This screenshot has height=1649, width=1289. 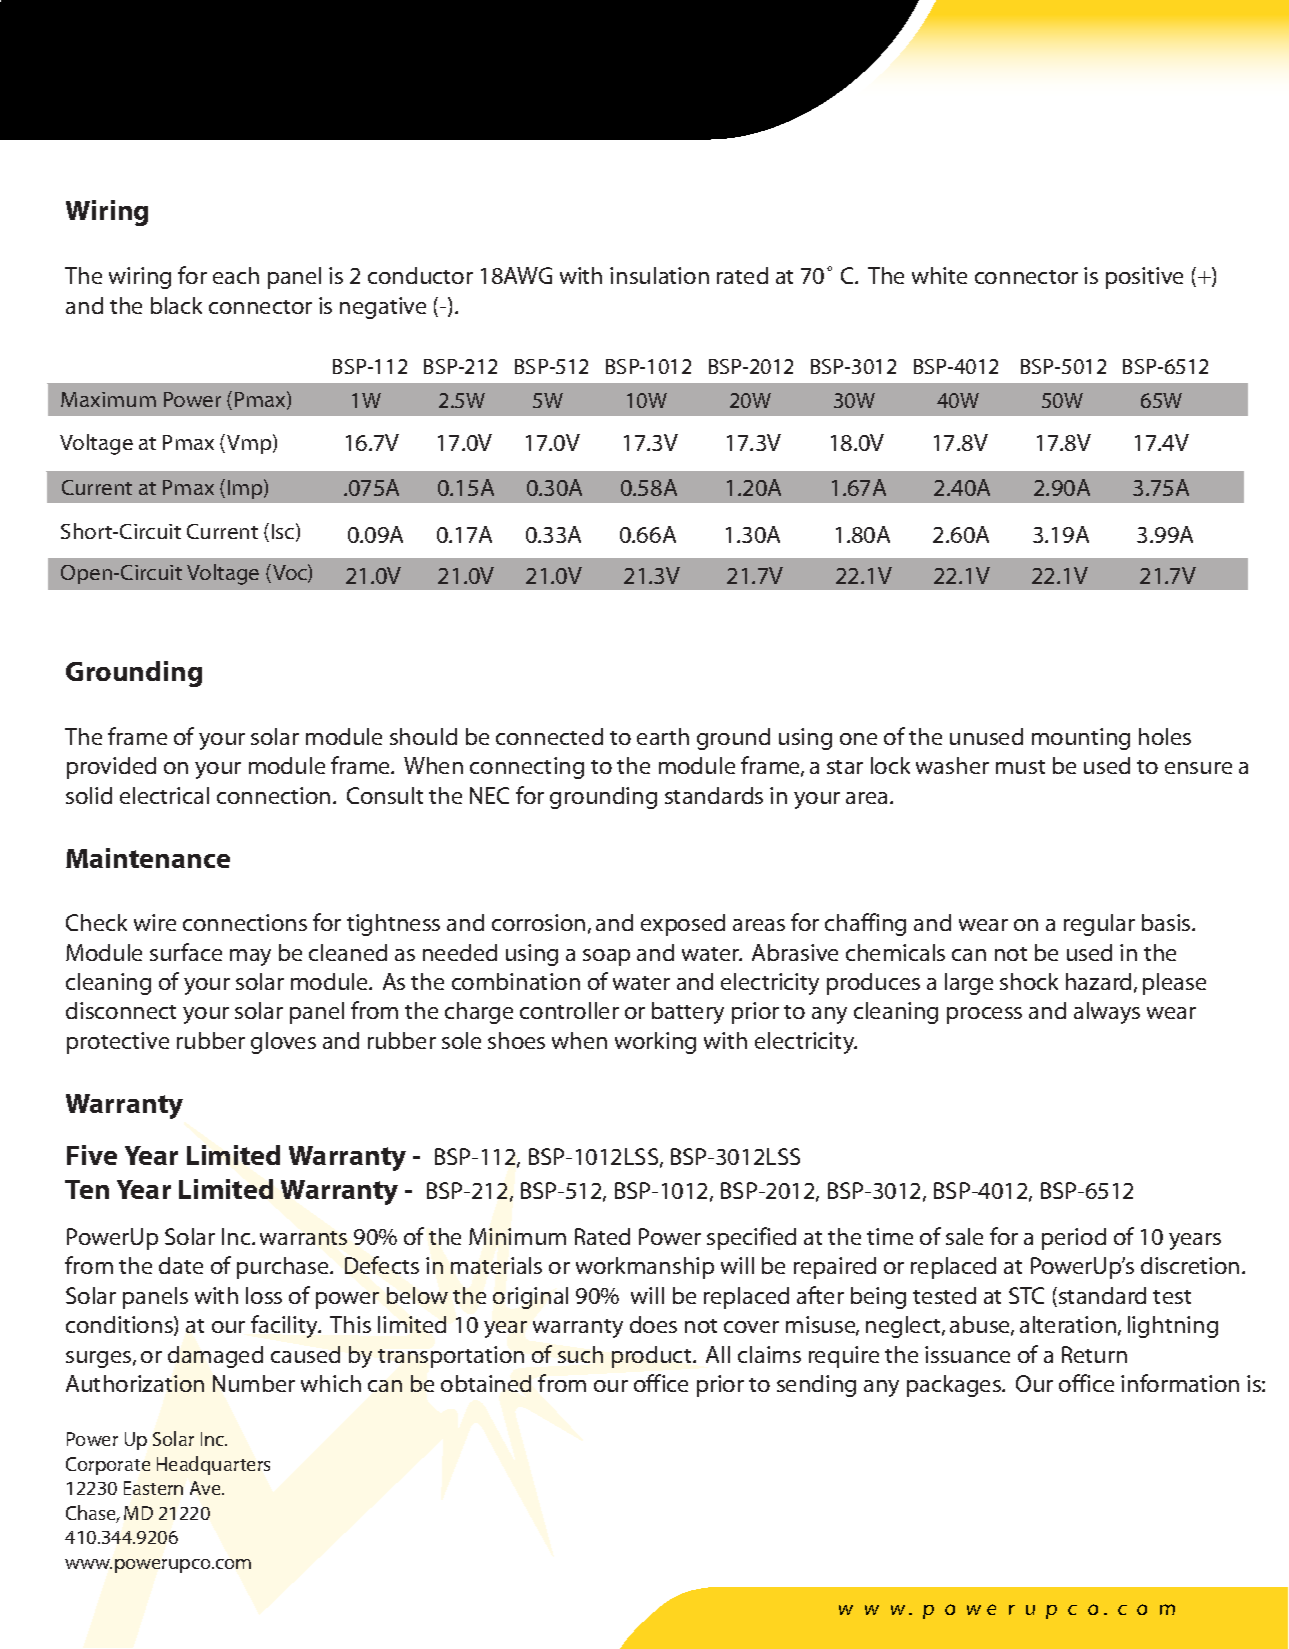 What do you see at coordinates (683, 925) in the screenshot?
I see `exposed` at bounding box center [683, 925].
